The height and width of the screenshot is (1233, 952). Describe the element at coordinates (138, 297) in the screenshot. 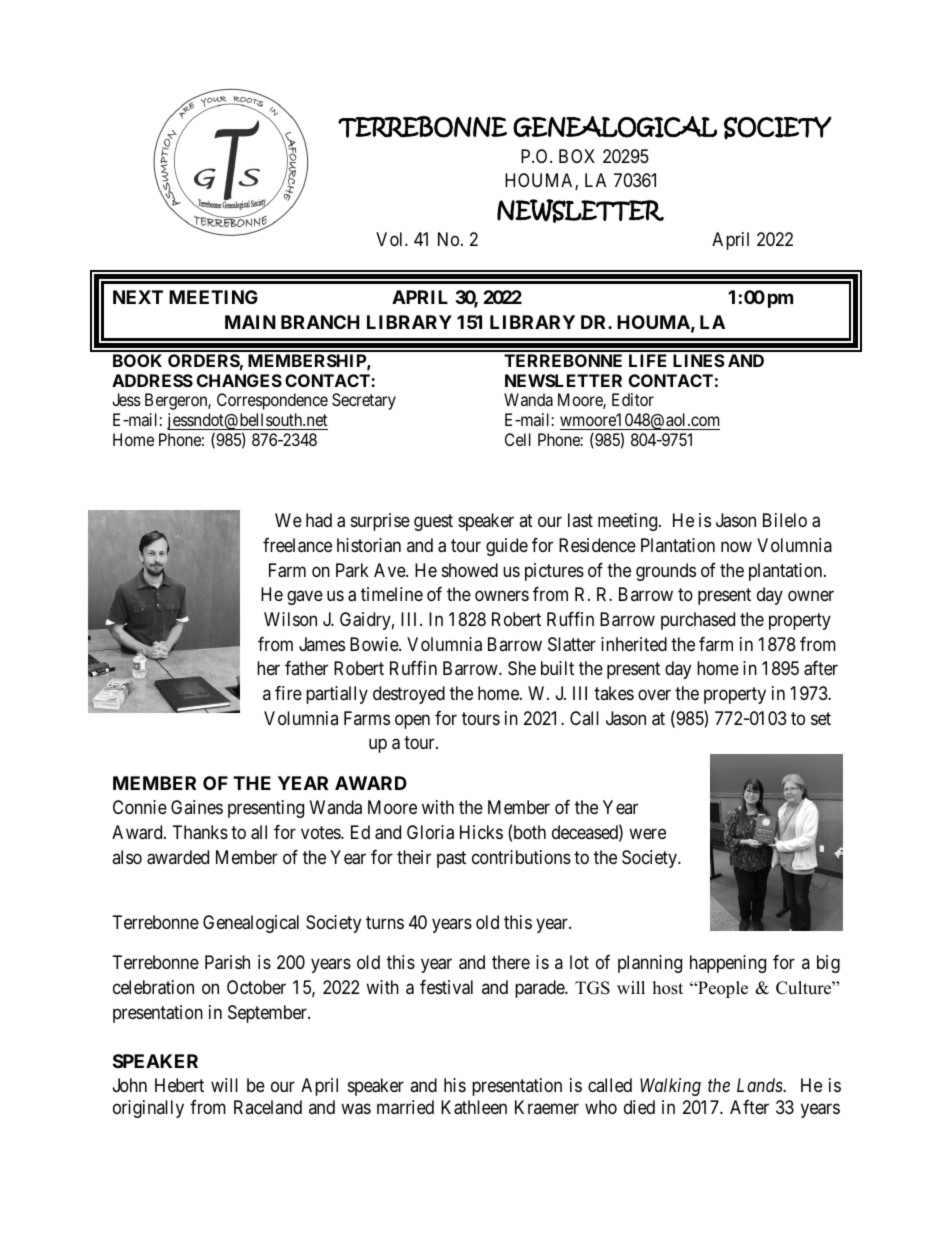

I see `NEXT` at that location.
